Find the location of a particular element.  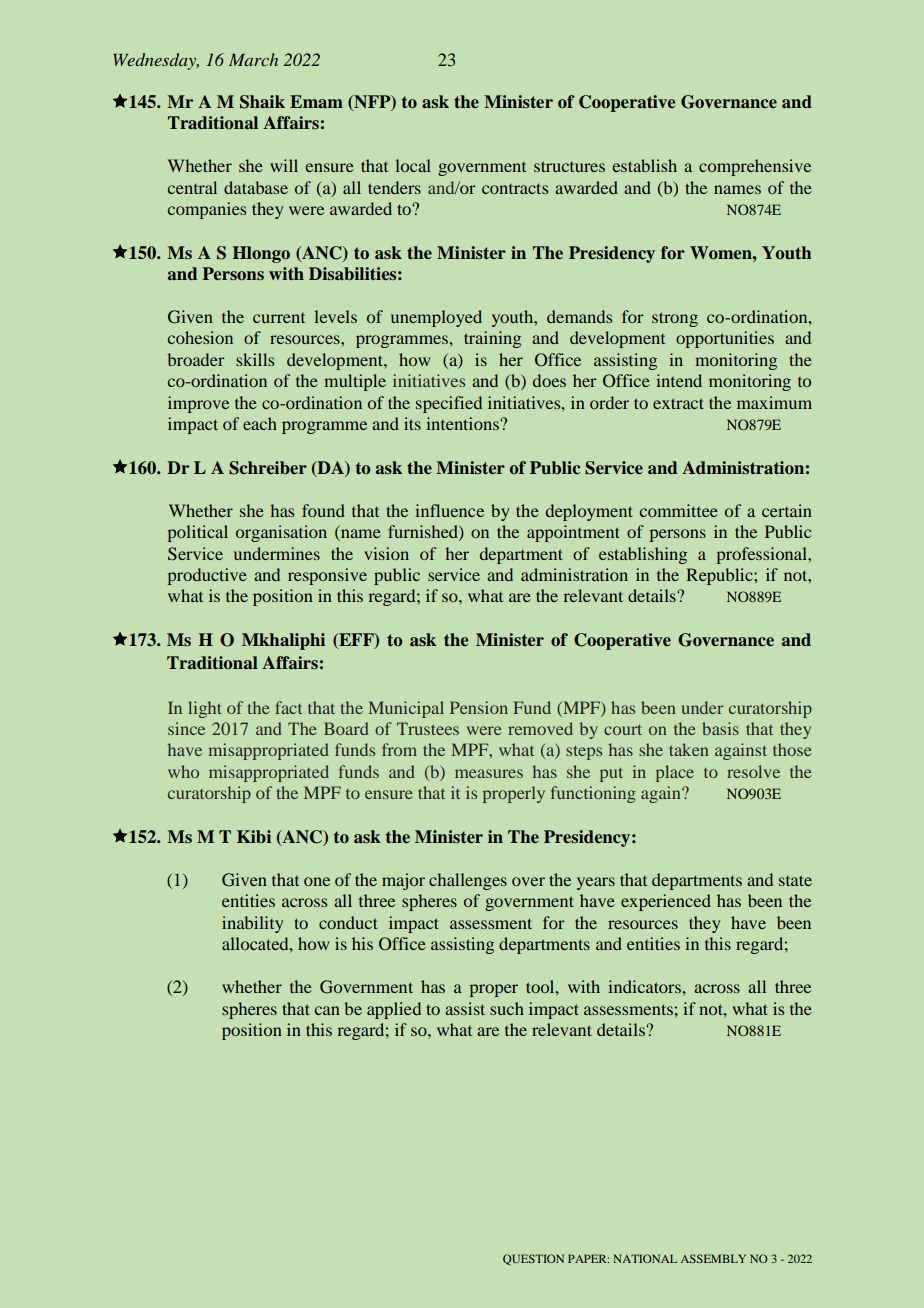

March is located at coordinates (253, 59).
